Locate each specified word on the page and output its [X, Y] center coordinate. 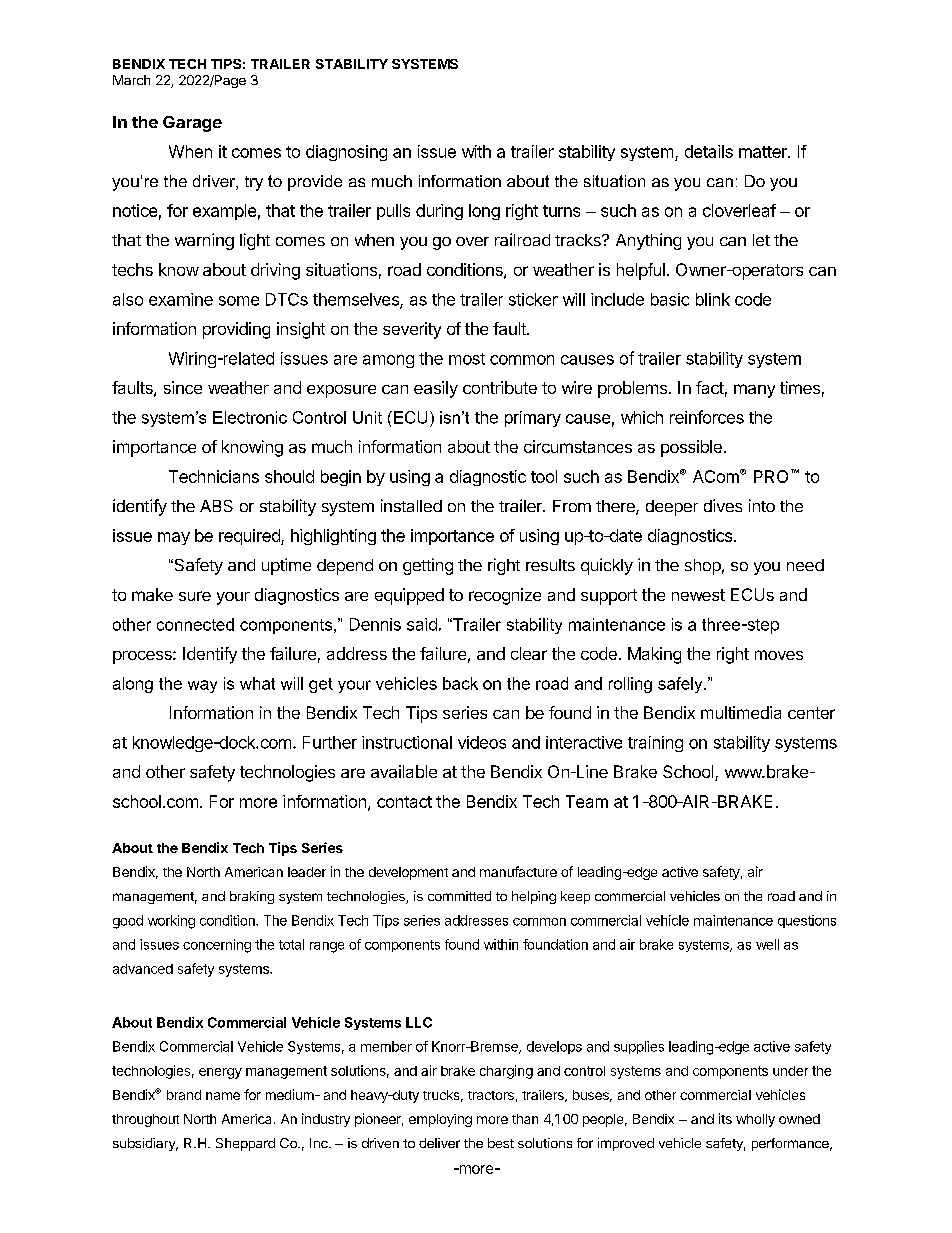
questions [807, 921]
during [439, 212]
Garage [192, 124]
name [223, 1096]
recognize [505, 596]
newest [698, 595]
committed [459, 896]
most [467, 359]
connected [195, 624]
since [183, 387]
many [754, 391]
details [709, 151]
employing [440, 1120]
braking [252, 897]
